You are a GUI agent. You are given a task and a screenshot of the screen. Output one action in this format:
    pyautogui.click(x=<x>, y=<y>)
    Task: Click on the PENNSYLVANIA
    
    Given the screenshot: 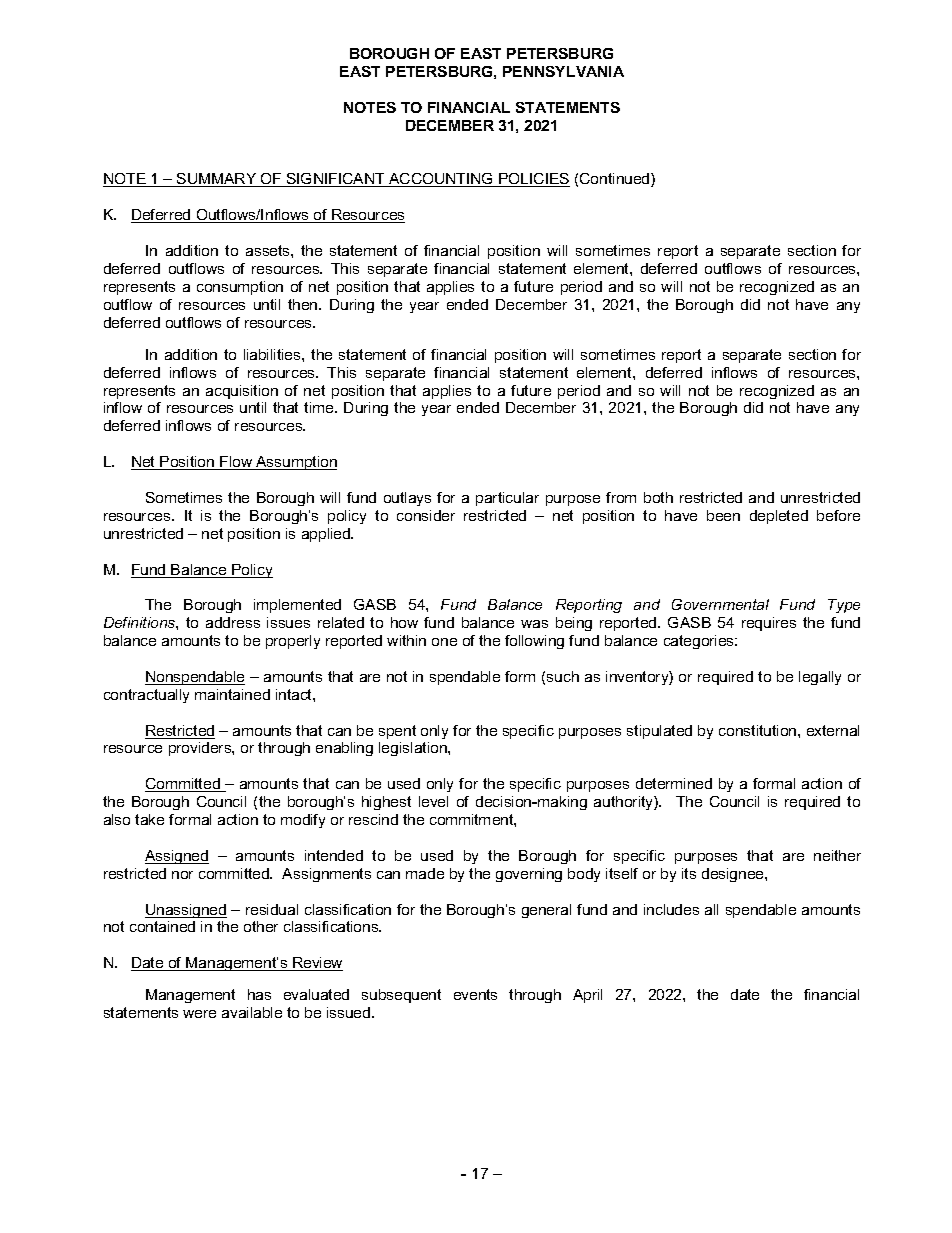 What is the action you would take?
    pyautogui.click(x=563, y=71)
